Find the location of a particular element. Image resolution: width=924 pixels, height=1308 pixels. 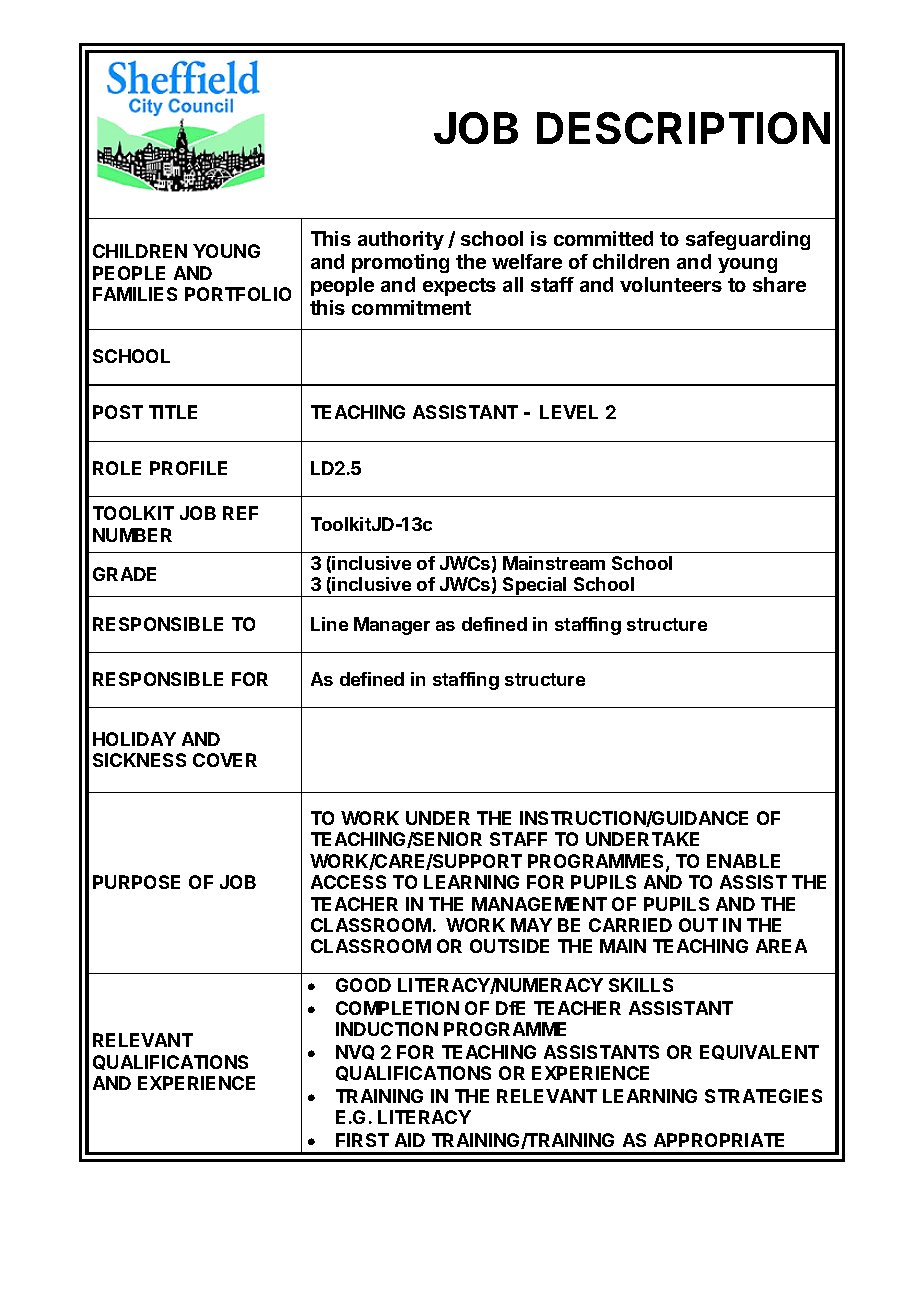

GRADE is located at coordinates (124, 574).
